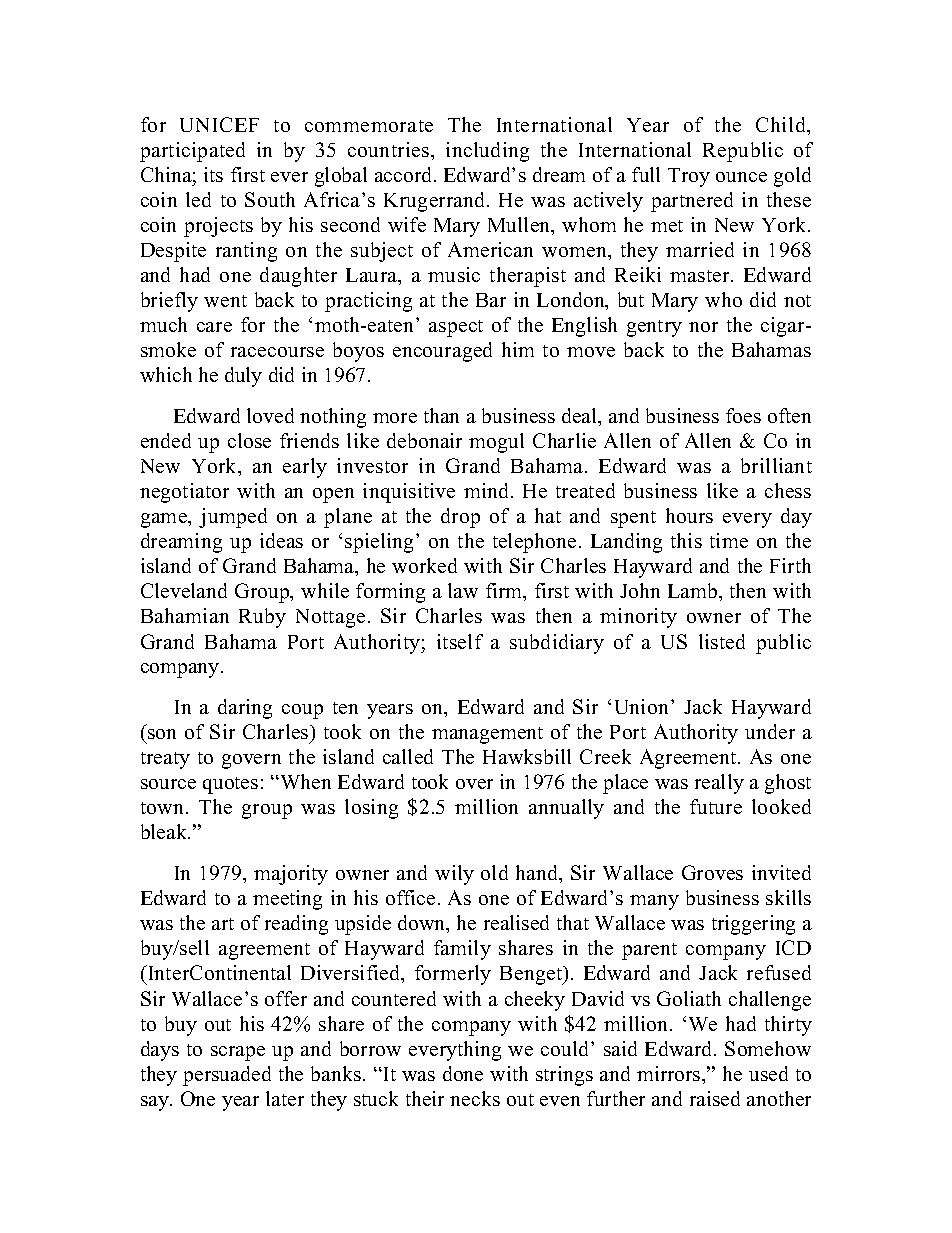  I want to click on including, so click(487, 152).
